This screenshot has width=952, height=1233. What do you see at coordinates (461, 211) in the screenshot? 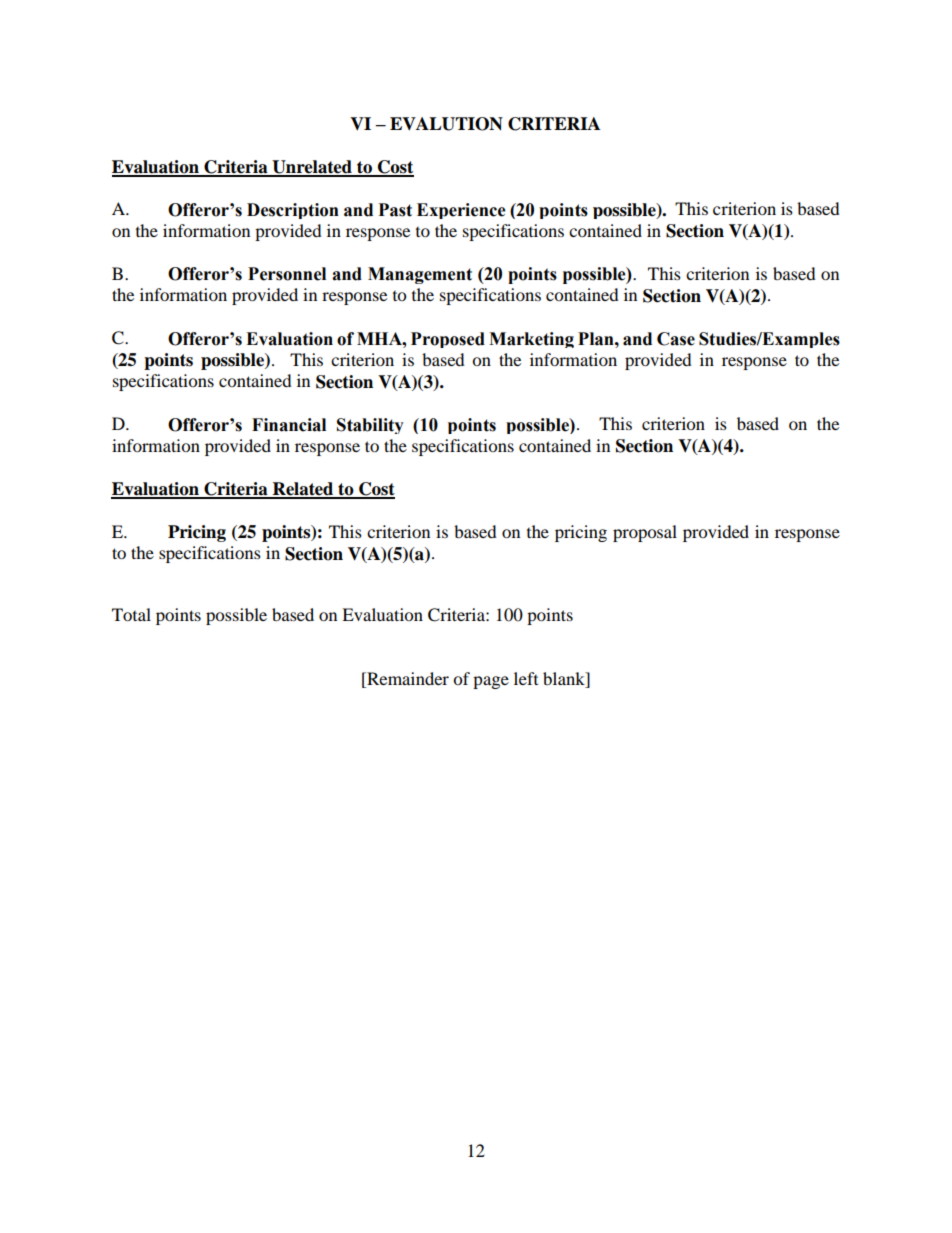
I see `Experience` at bounding box center [461, 211].
